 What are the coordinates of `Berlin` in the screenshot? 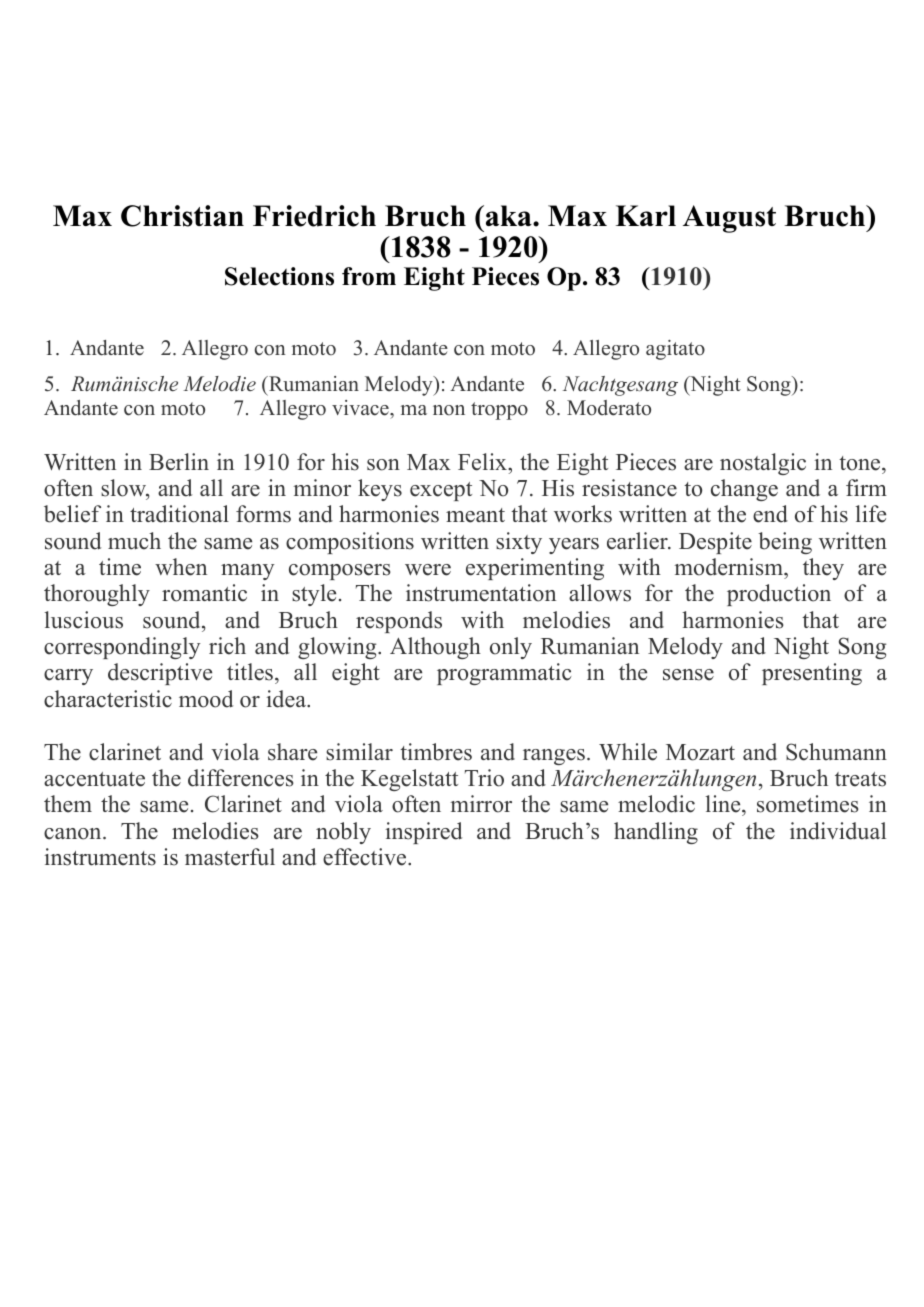 It's located at (179, 462).
